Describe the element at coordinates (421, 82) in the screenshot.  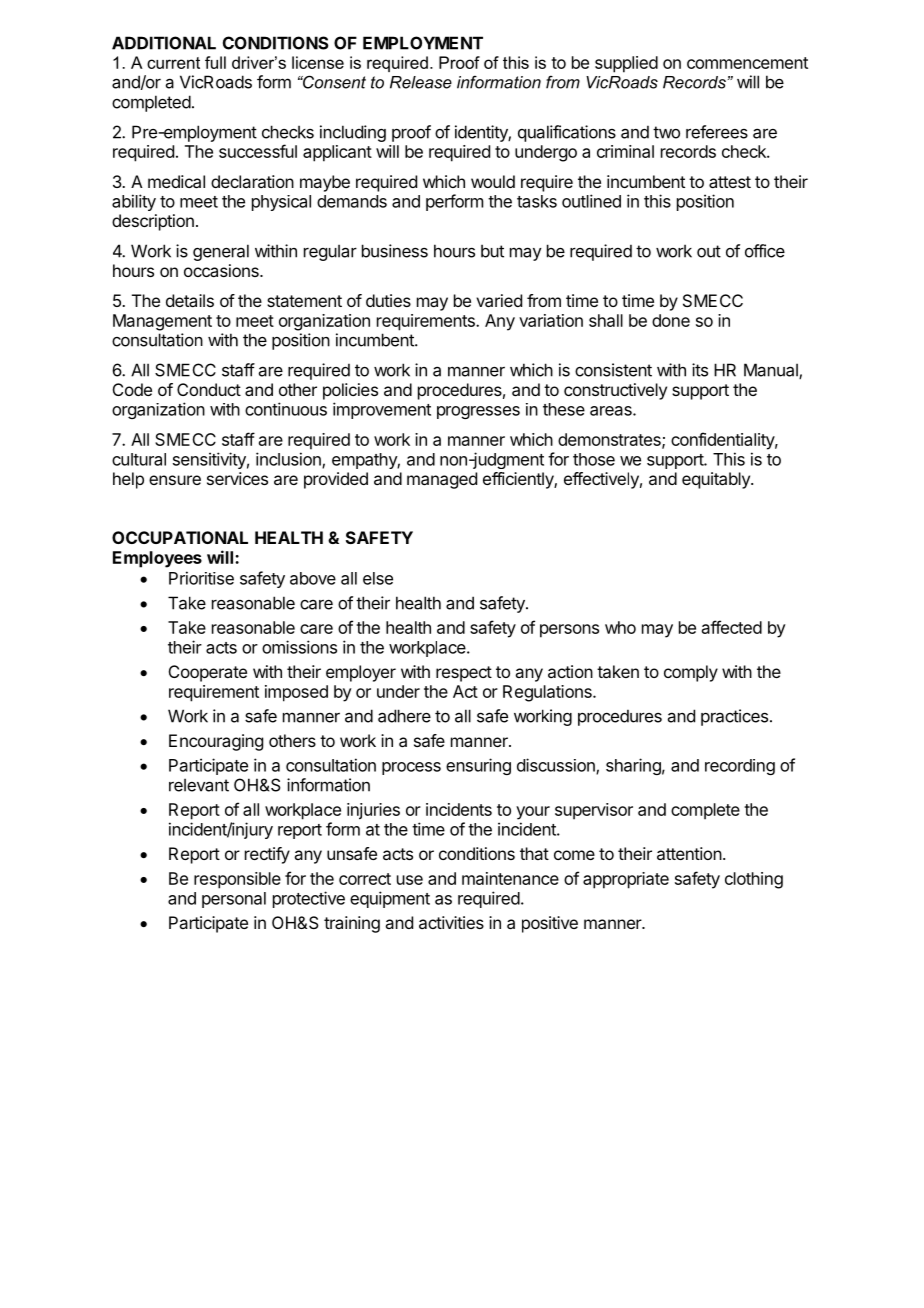
I see `Release` at that location.
